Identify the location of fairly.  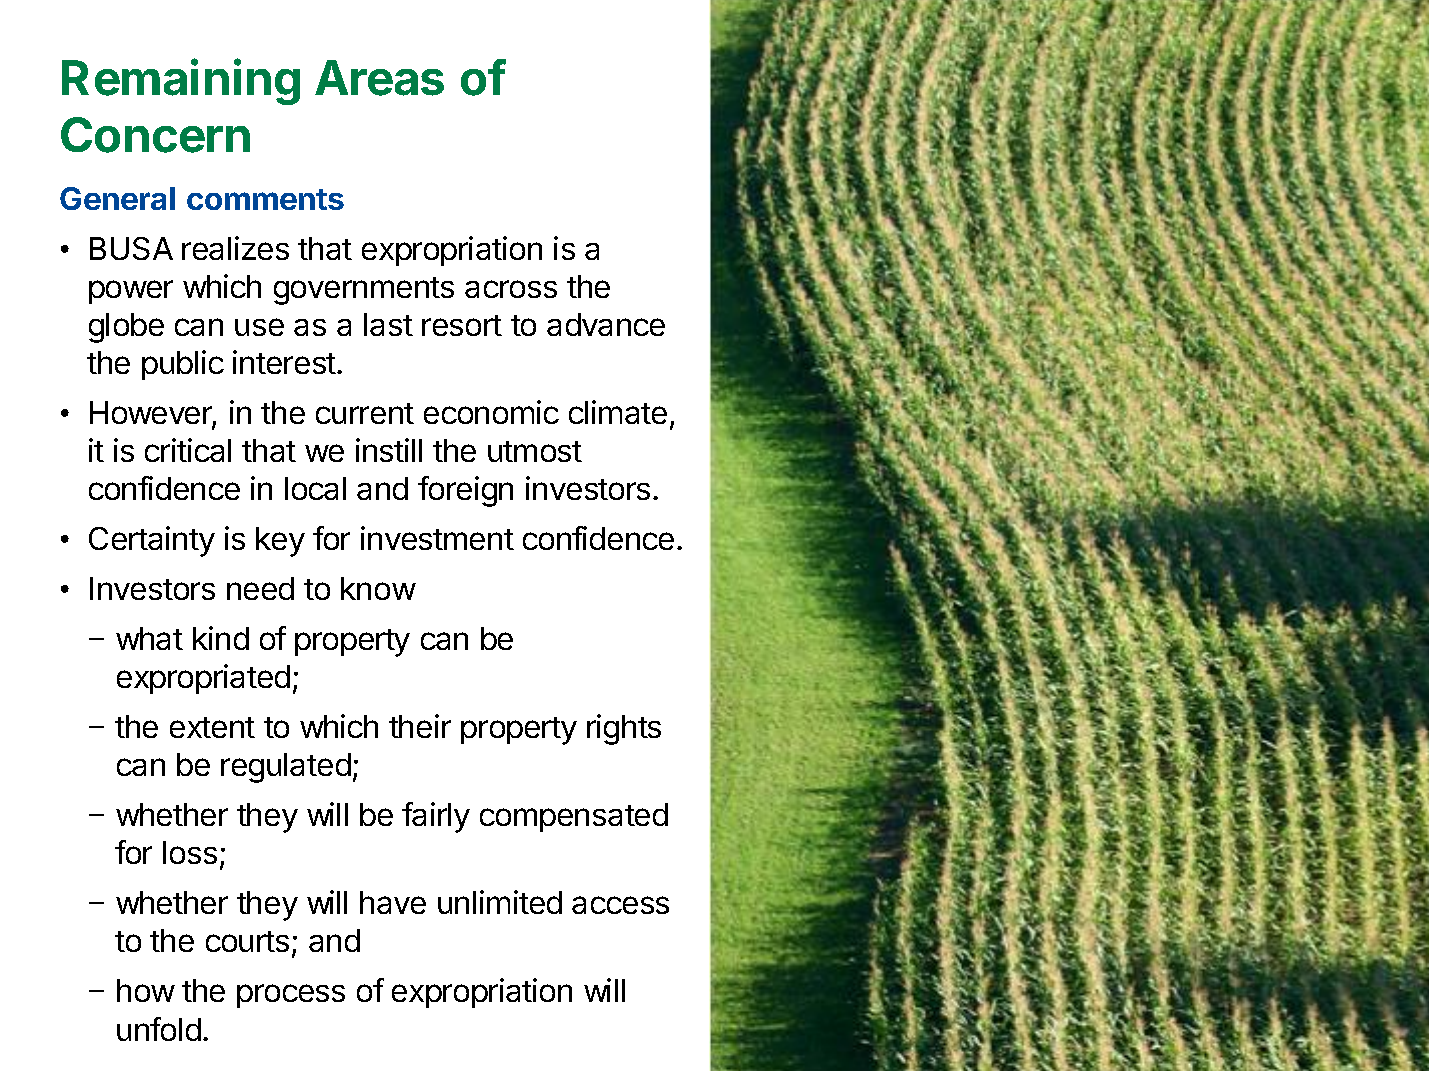
(436, 817).
